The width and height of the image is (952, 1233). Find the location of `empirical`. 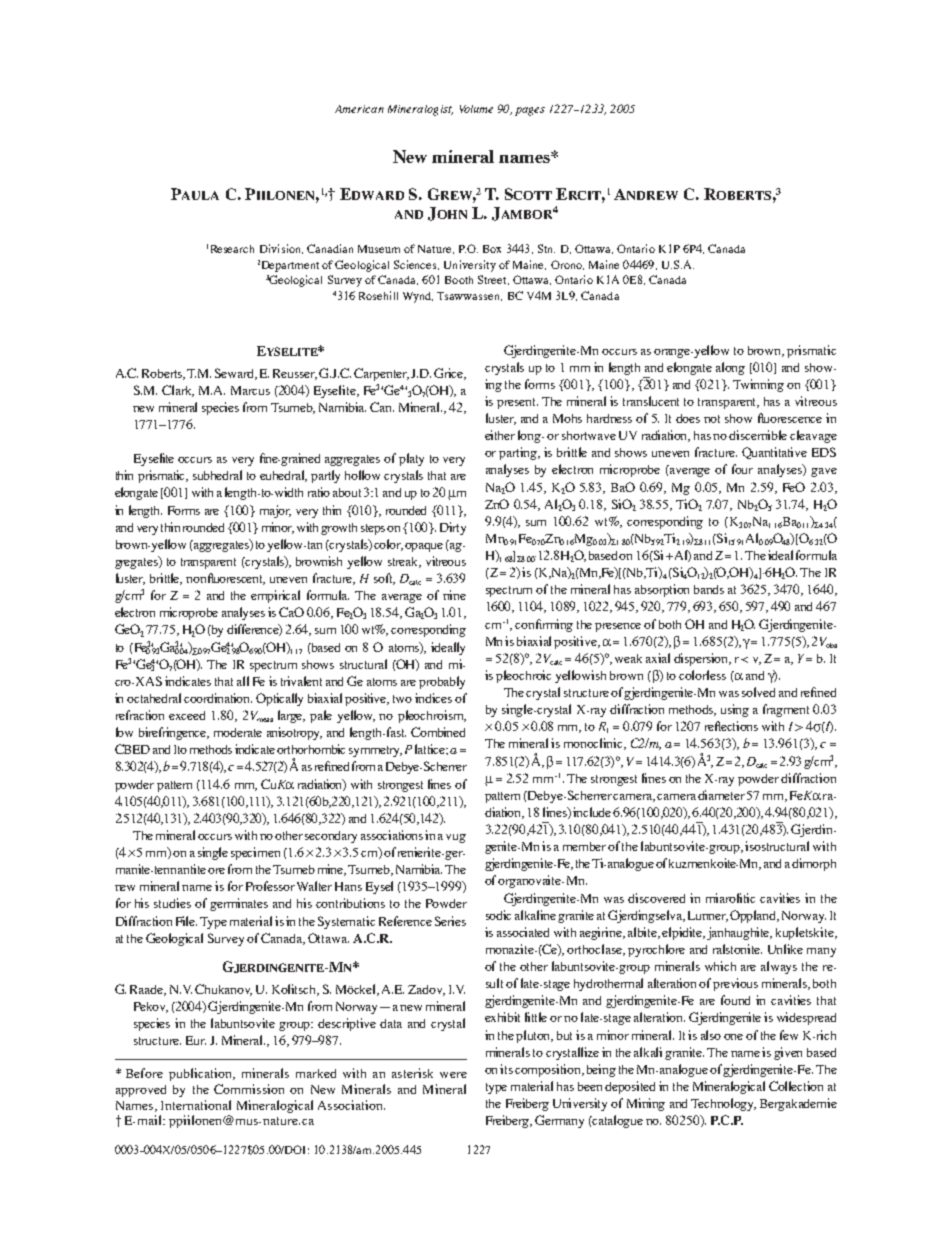

empirical is located at coordinates (275, 596).
